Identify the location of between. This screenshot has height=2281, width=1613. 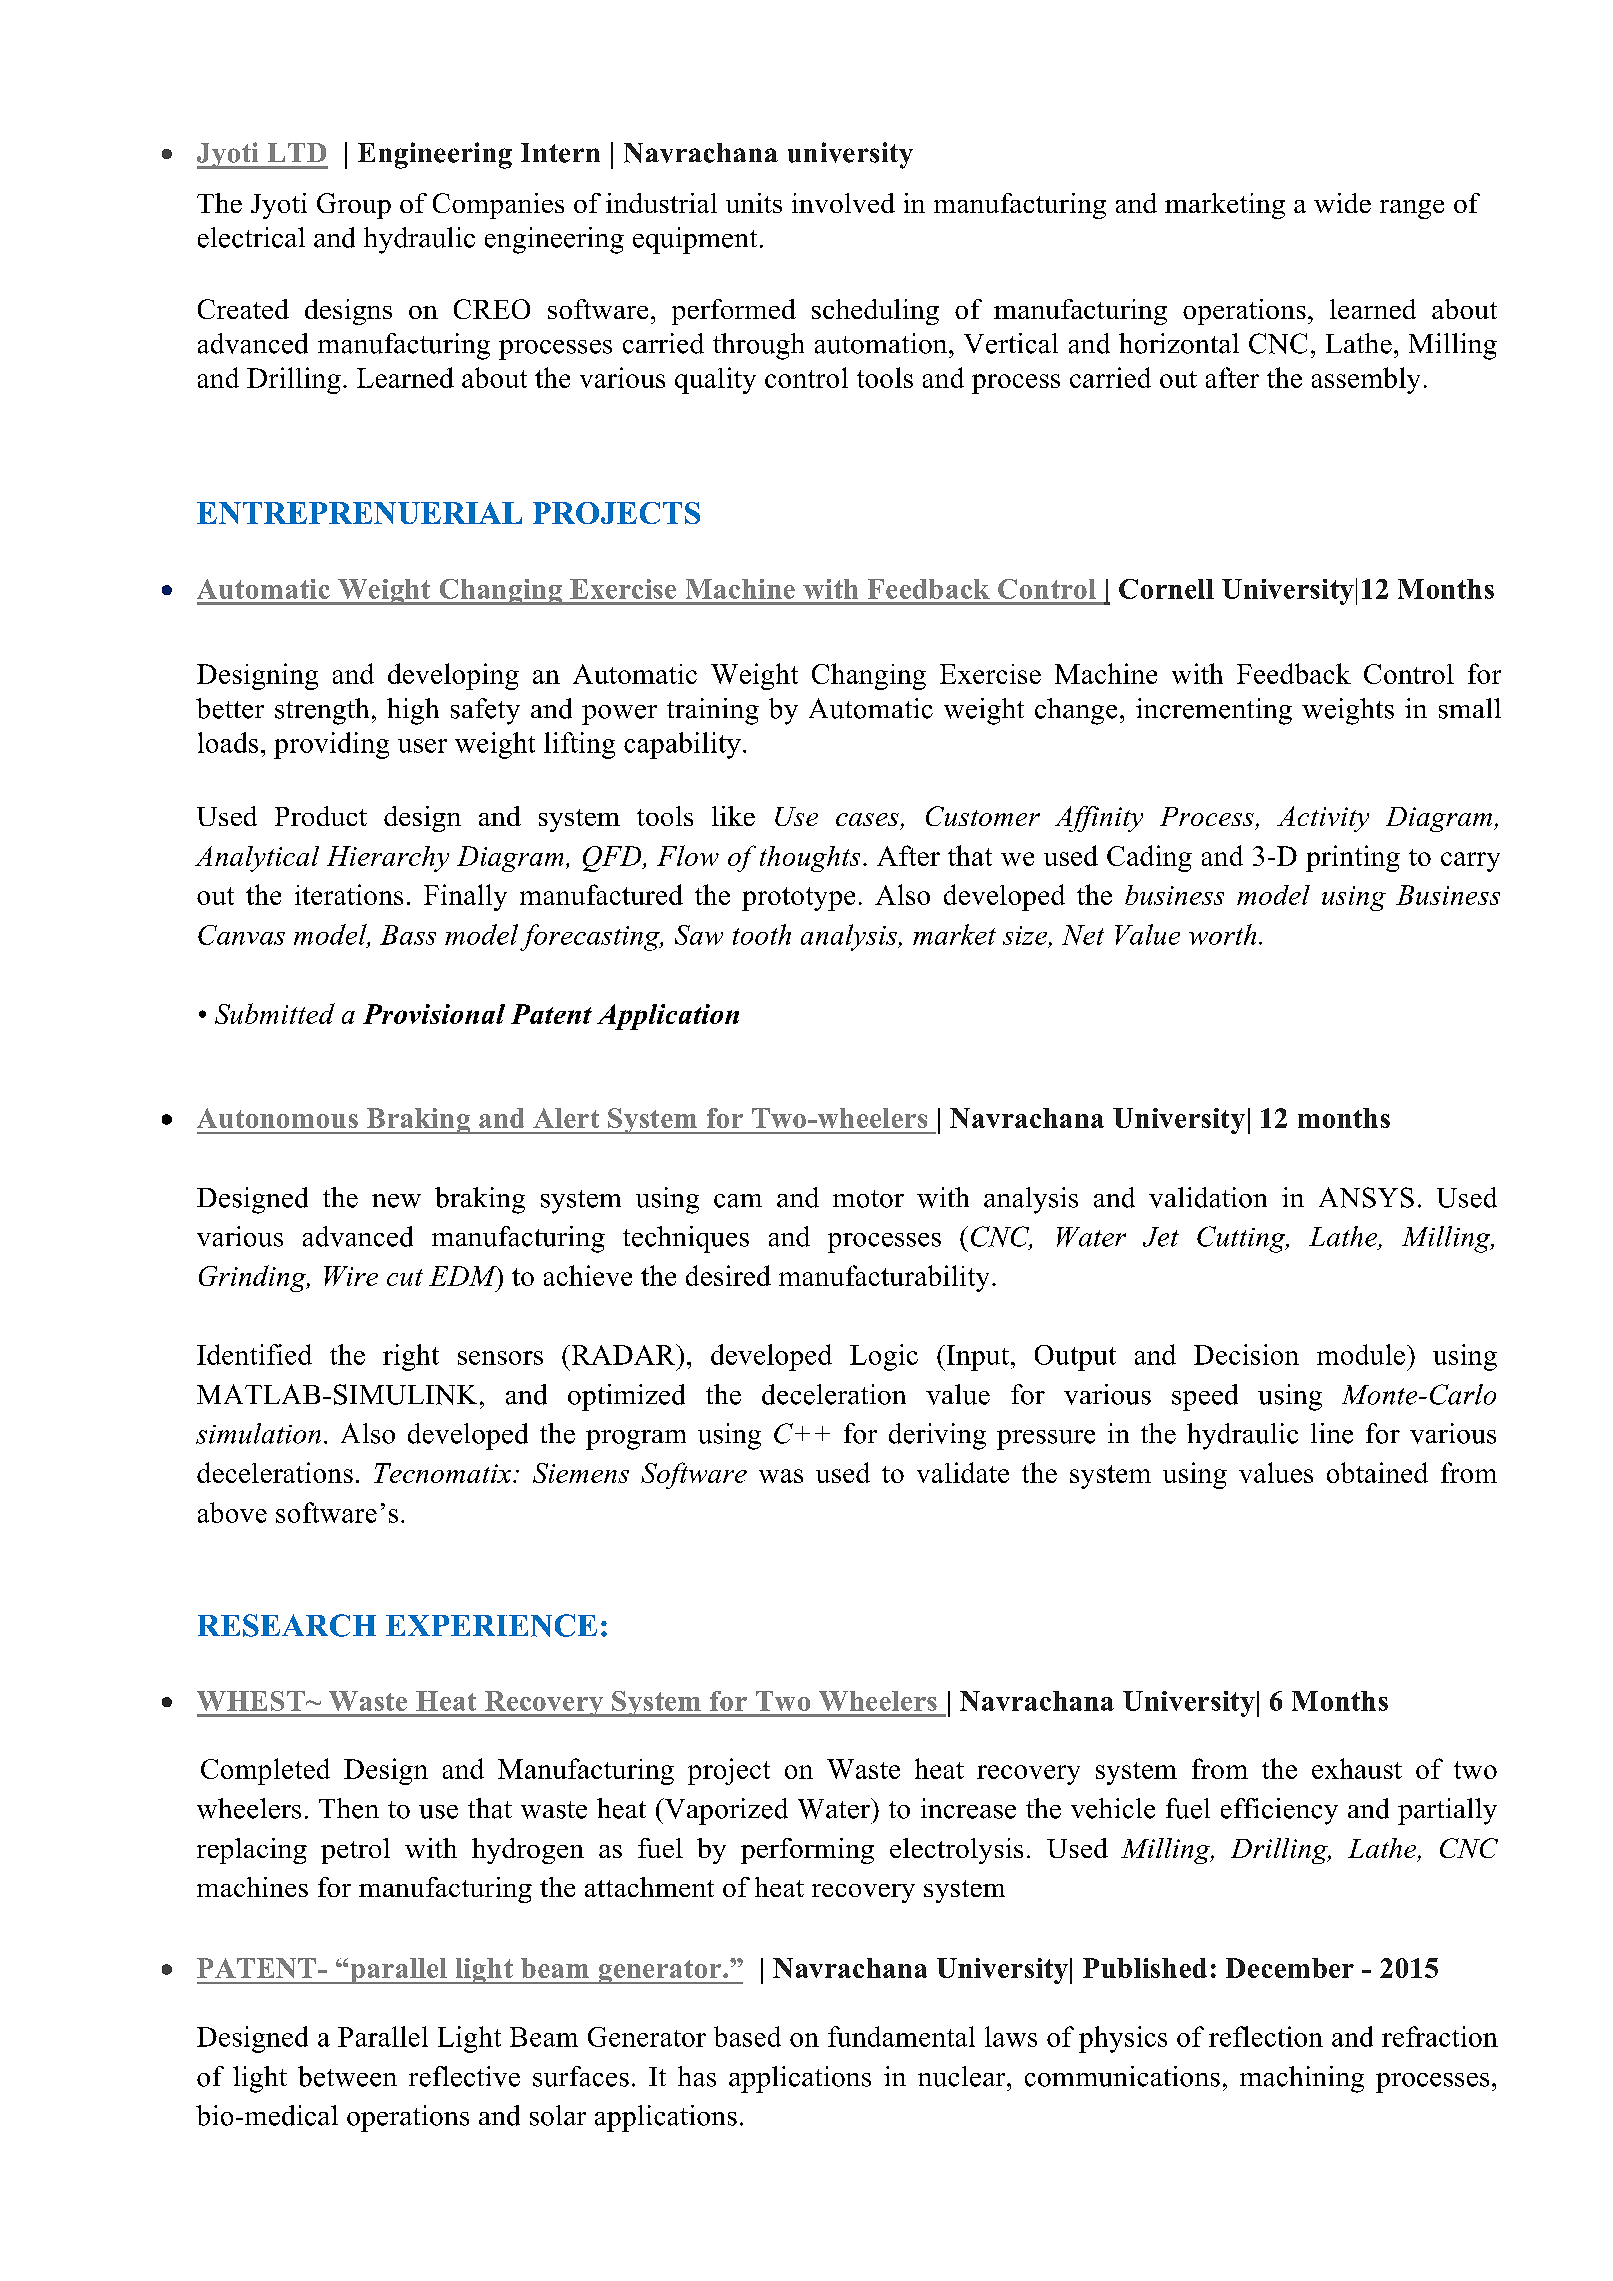
(347, 2076).
